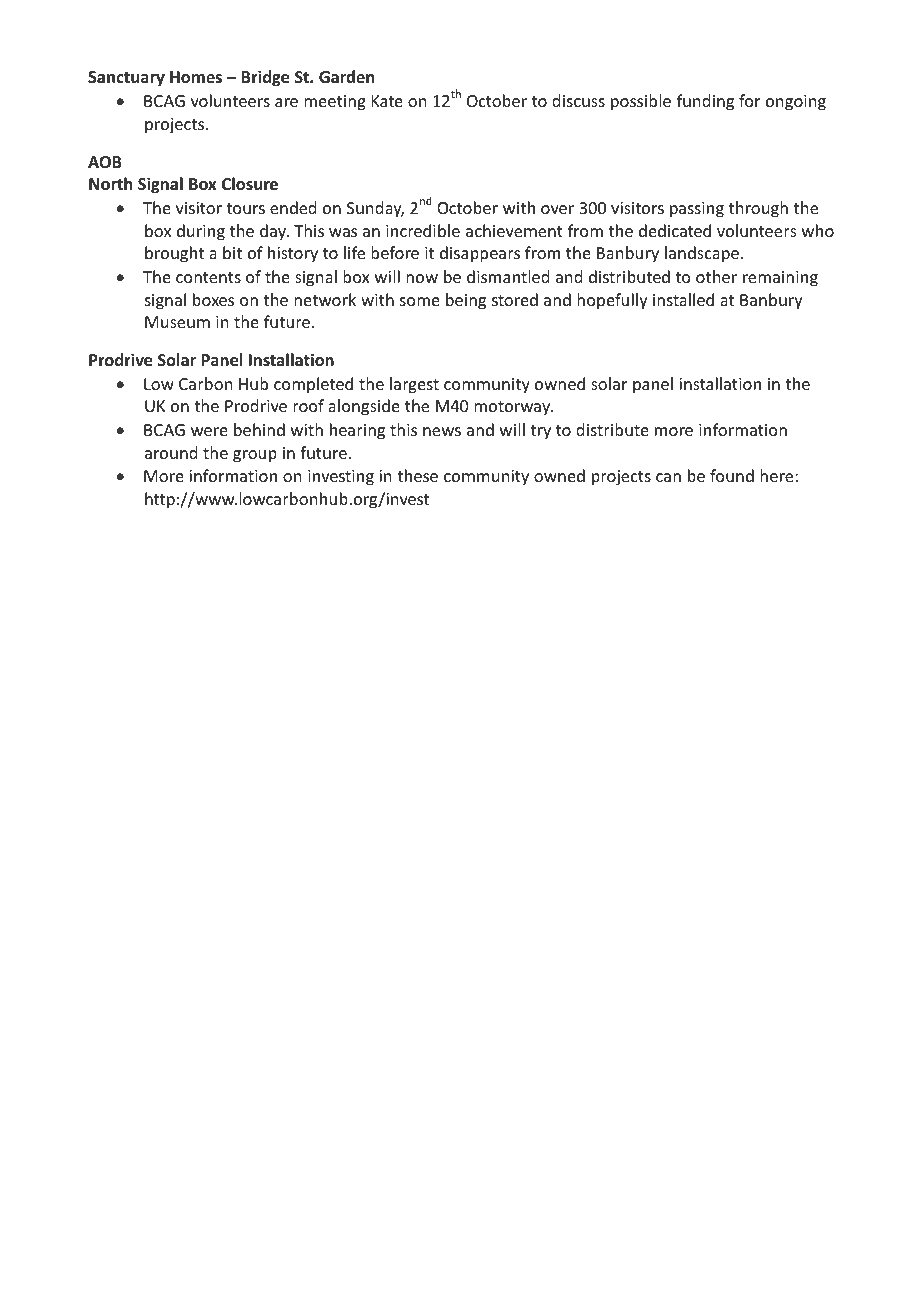 Image resolution: width=924 pixels, height=1308 pixels. I want to click on Closure, so click(250, 184).
